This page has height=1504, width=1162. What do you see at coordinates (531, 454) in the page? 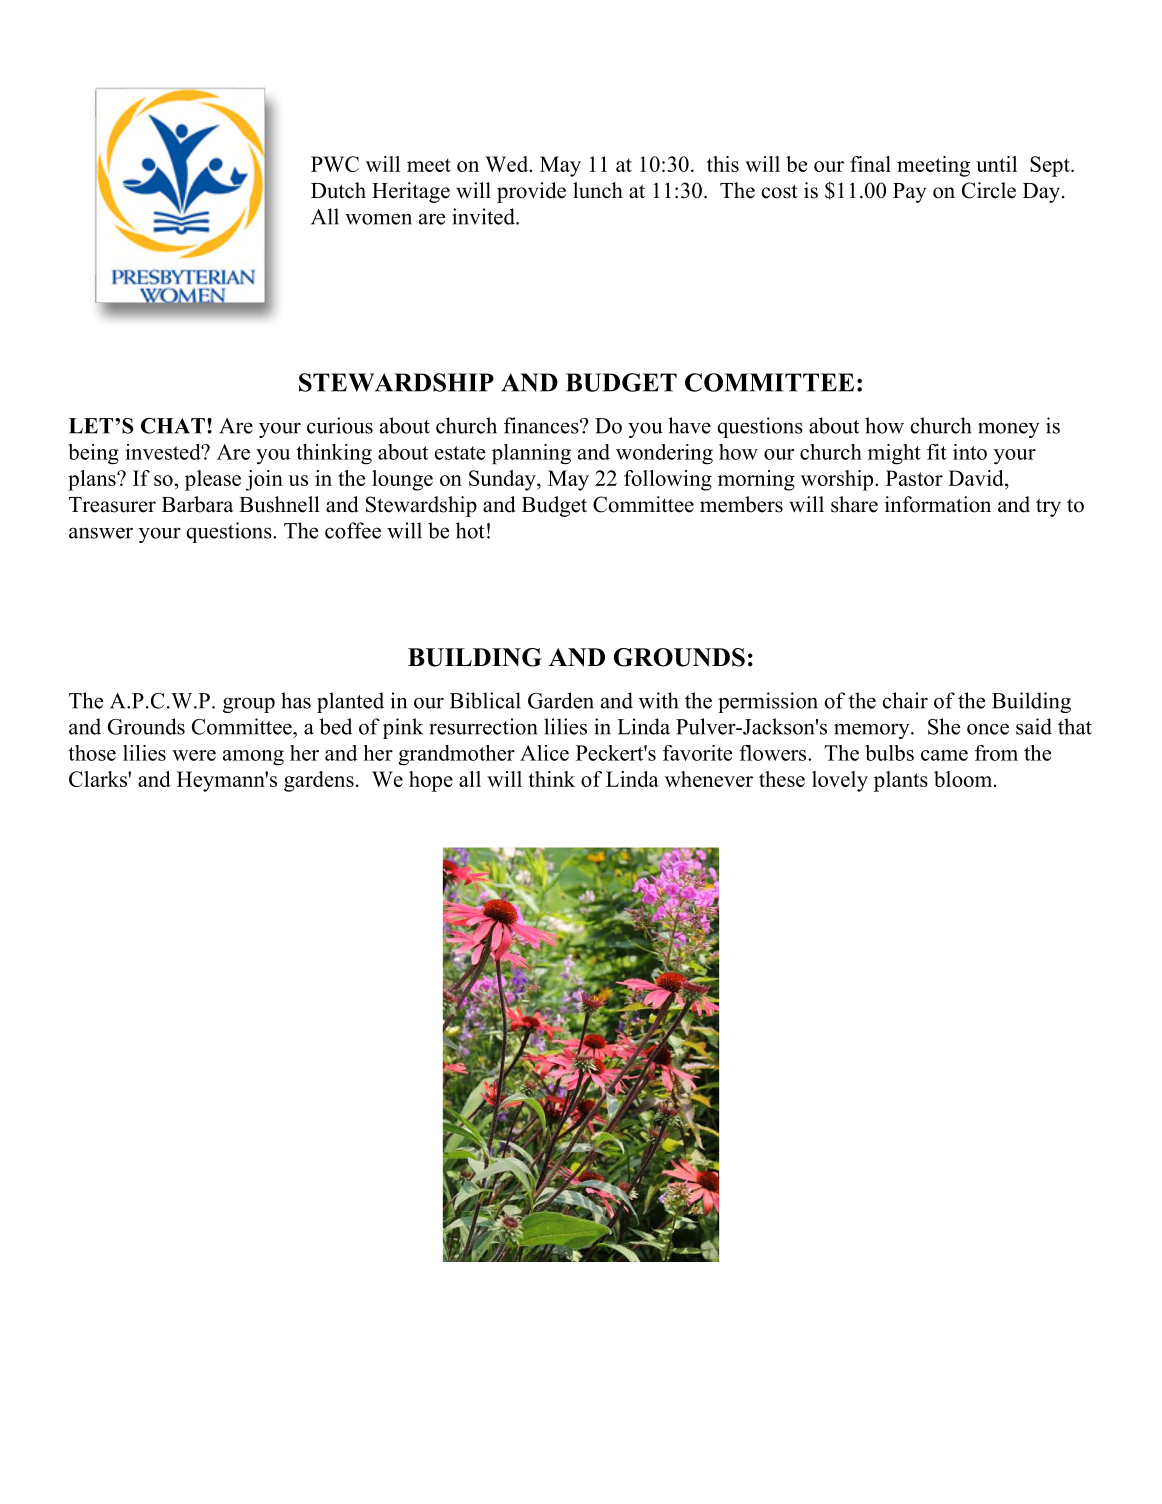
I see `planning` at bounding box center [531, 454].
